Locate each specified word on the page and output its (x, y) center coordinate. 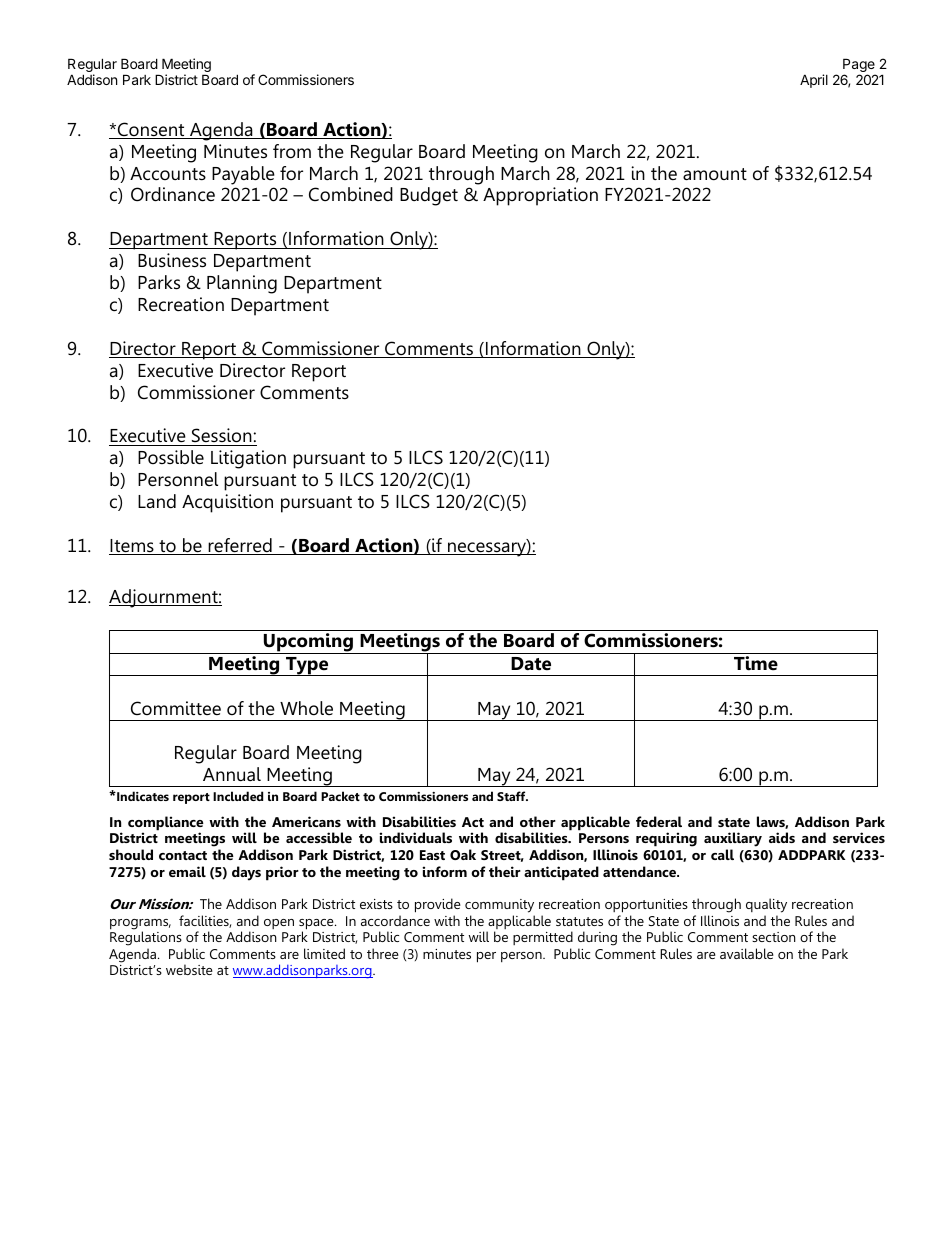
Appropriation (540, 196)
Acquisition (227, 503)
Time (756, 663)
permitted (543, 940)
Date (531, 664)
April (814, 81)
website (189, 969)
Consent (151, 130)
